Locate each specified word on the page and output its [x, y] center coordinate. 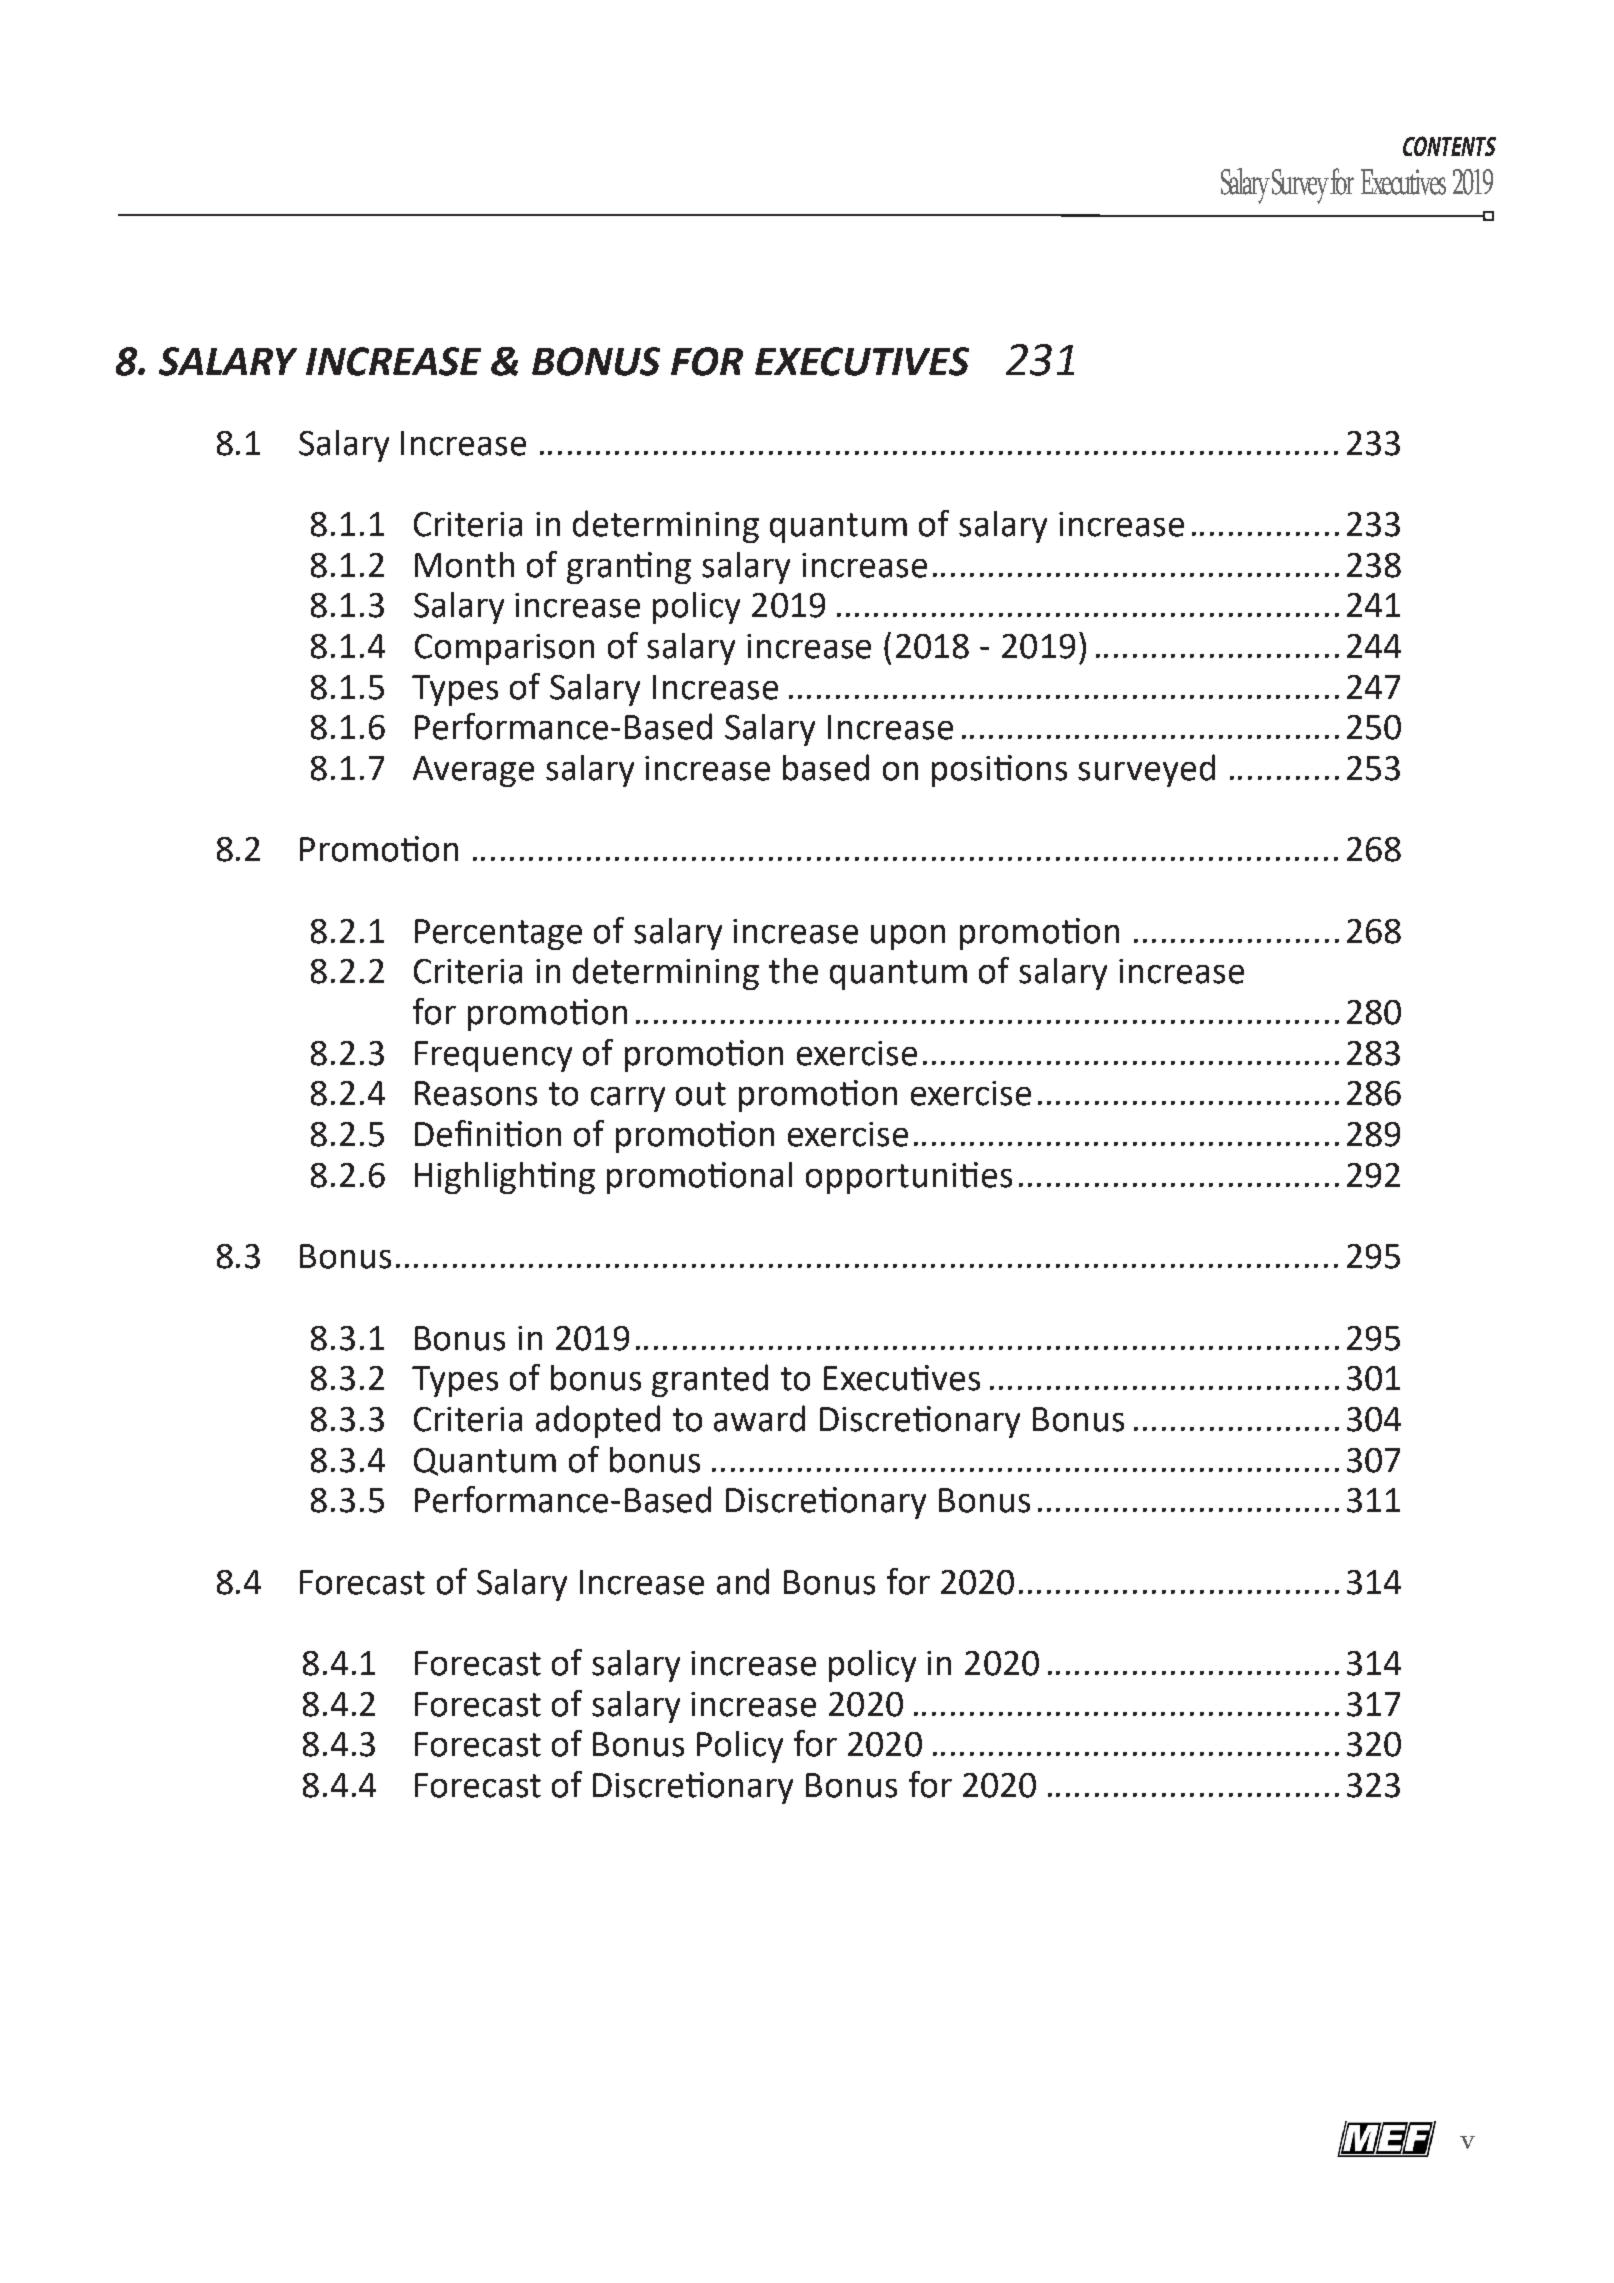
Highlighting [505, 1178]
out [701, 1094]
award [759, 1418]
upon [908, 937]
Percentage [498, 934]
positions [999, 771]
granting [629, 568]
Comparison [504, 649]
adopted [598, 1421]
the [793, 971]
